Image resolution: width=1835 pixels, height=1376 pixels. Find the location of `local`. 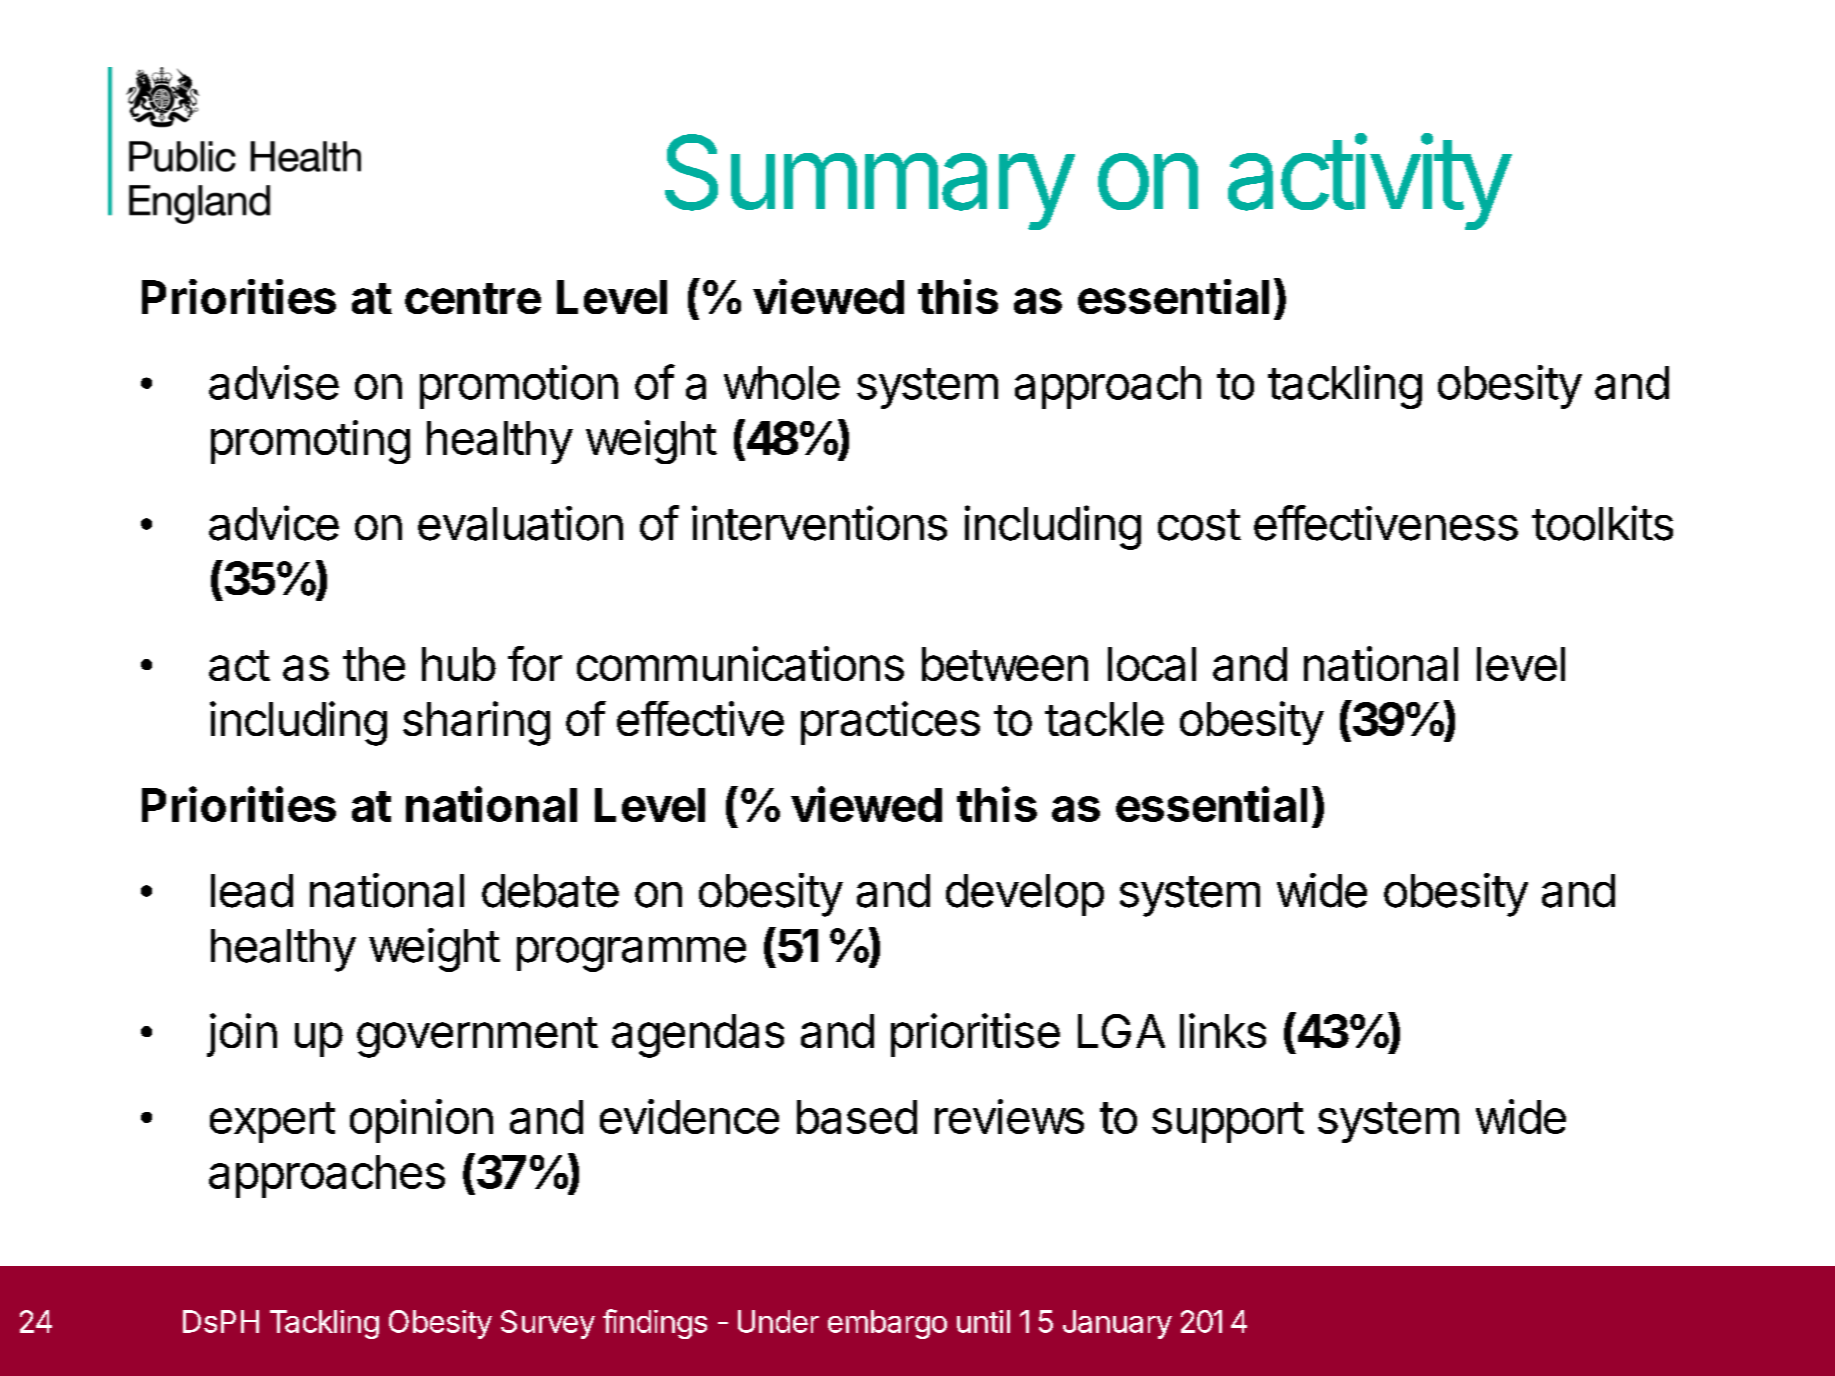

local is located at coordinates (1152, 664).
